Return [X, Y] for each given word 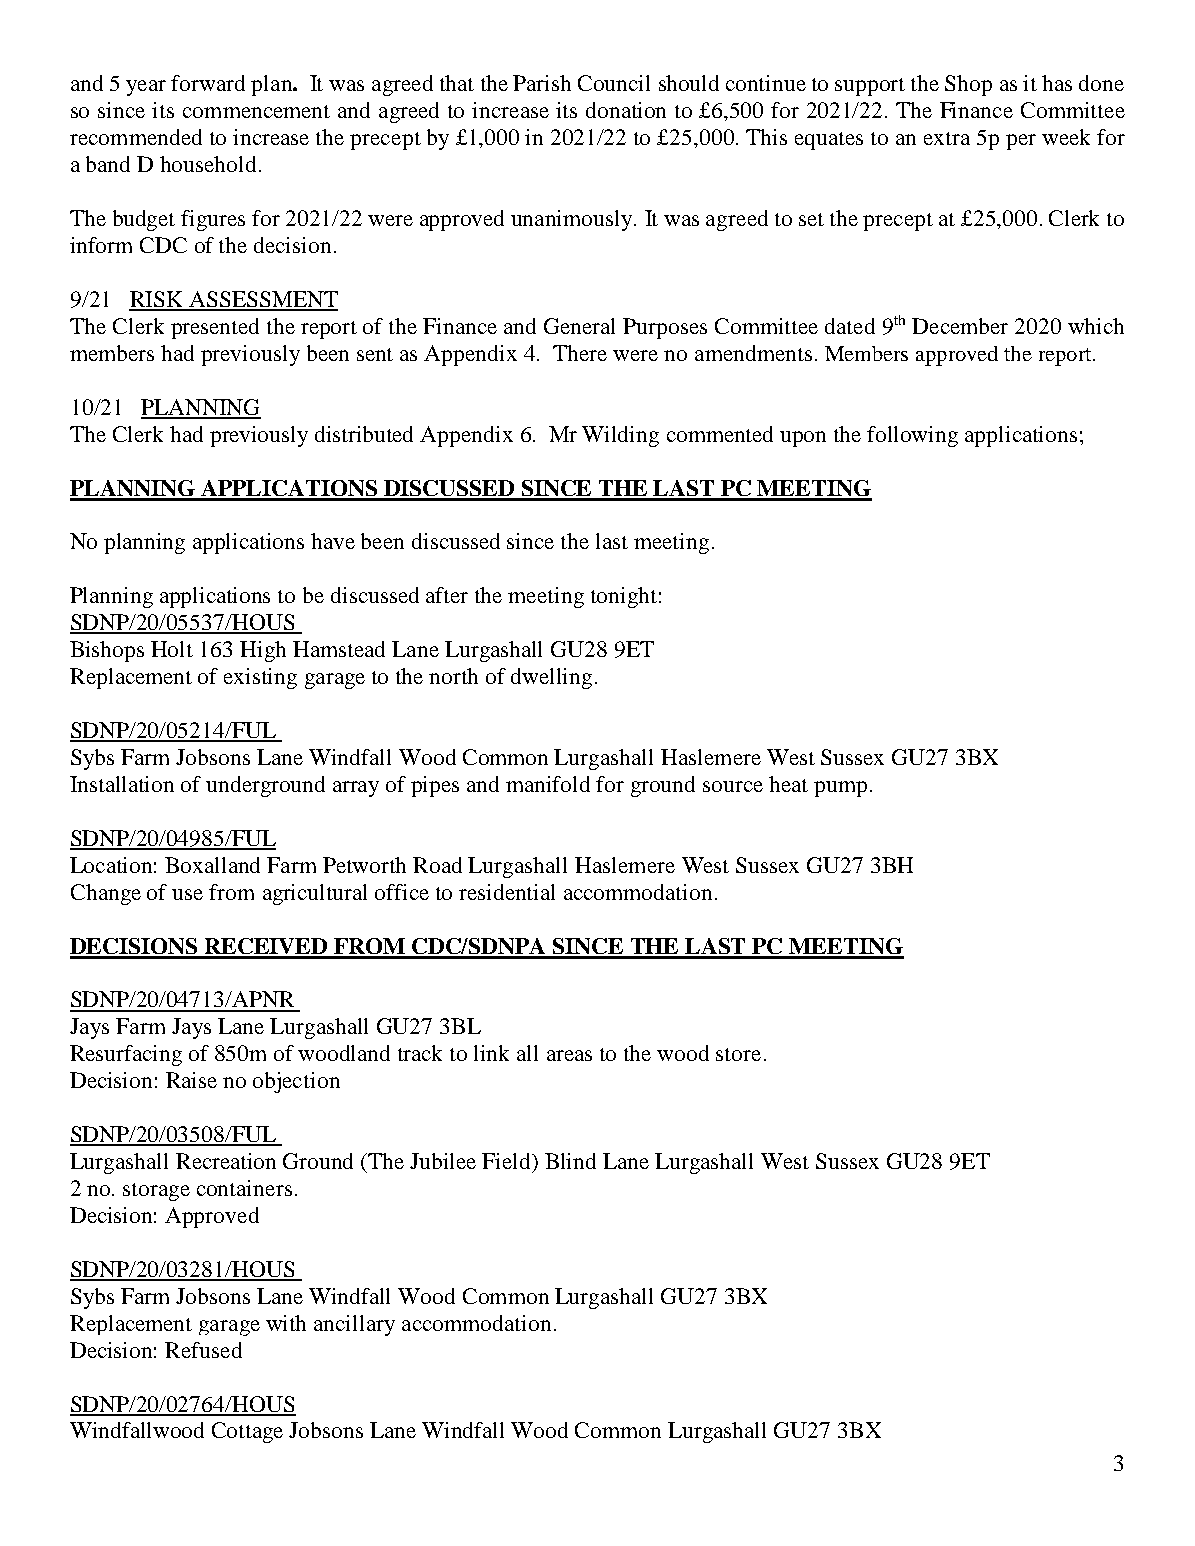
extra [947, 138]
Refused [203, 1350]
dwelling [551, 678]
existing [260, 678]
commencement [256, 111]
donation [626, 110]
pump [840, 789]
